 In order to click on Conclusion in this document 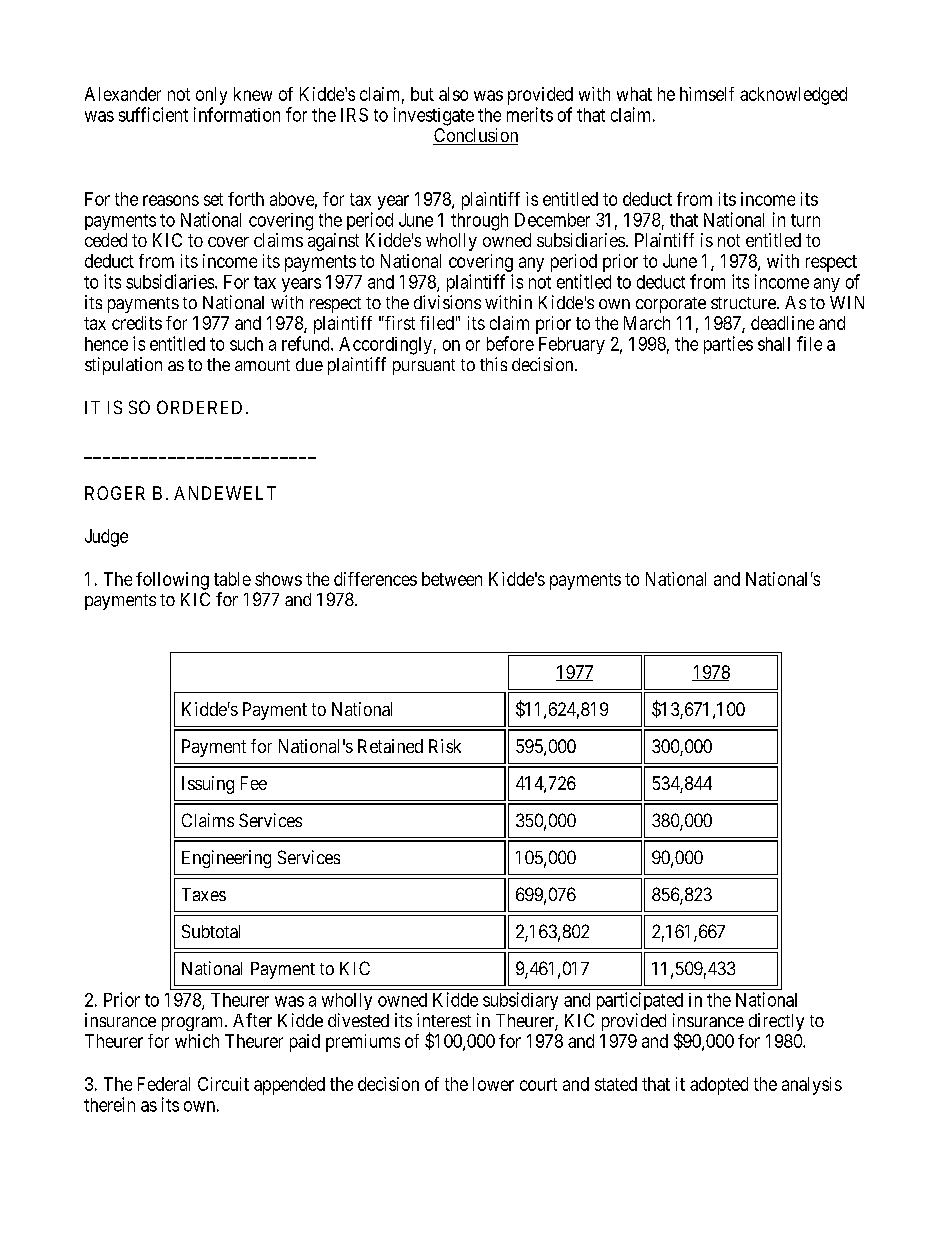, I will do `click(475, 136)`.
